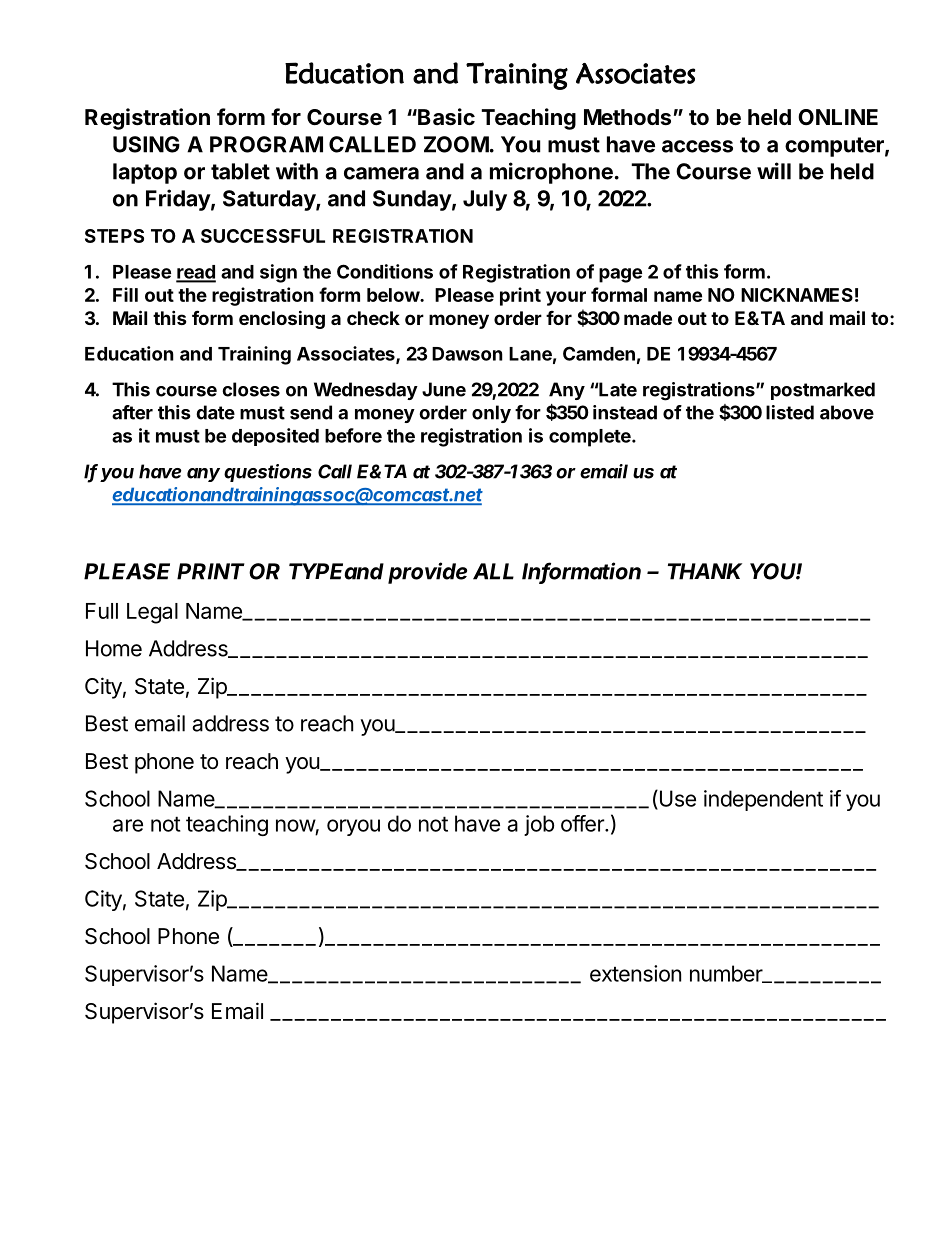  I want to click on Basic, so click(445, 117).
